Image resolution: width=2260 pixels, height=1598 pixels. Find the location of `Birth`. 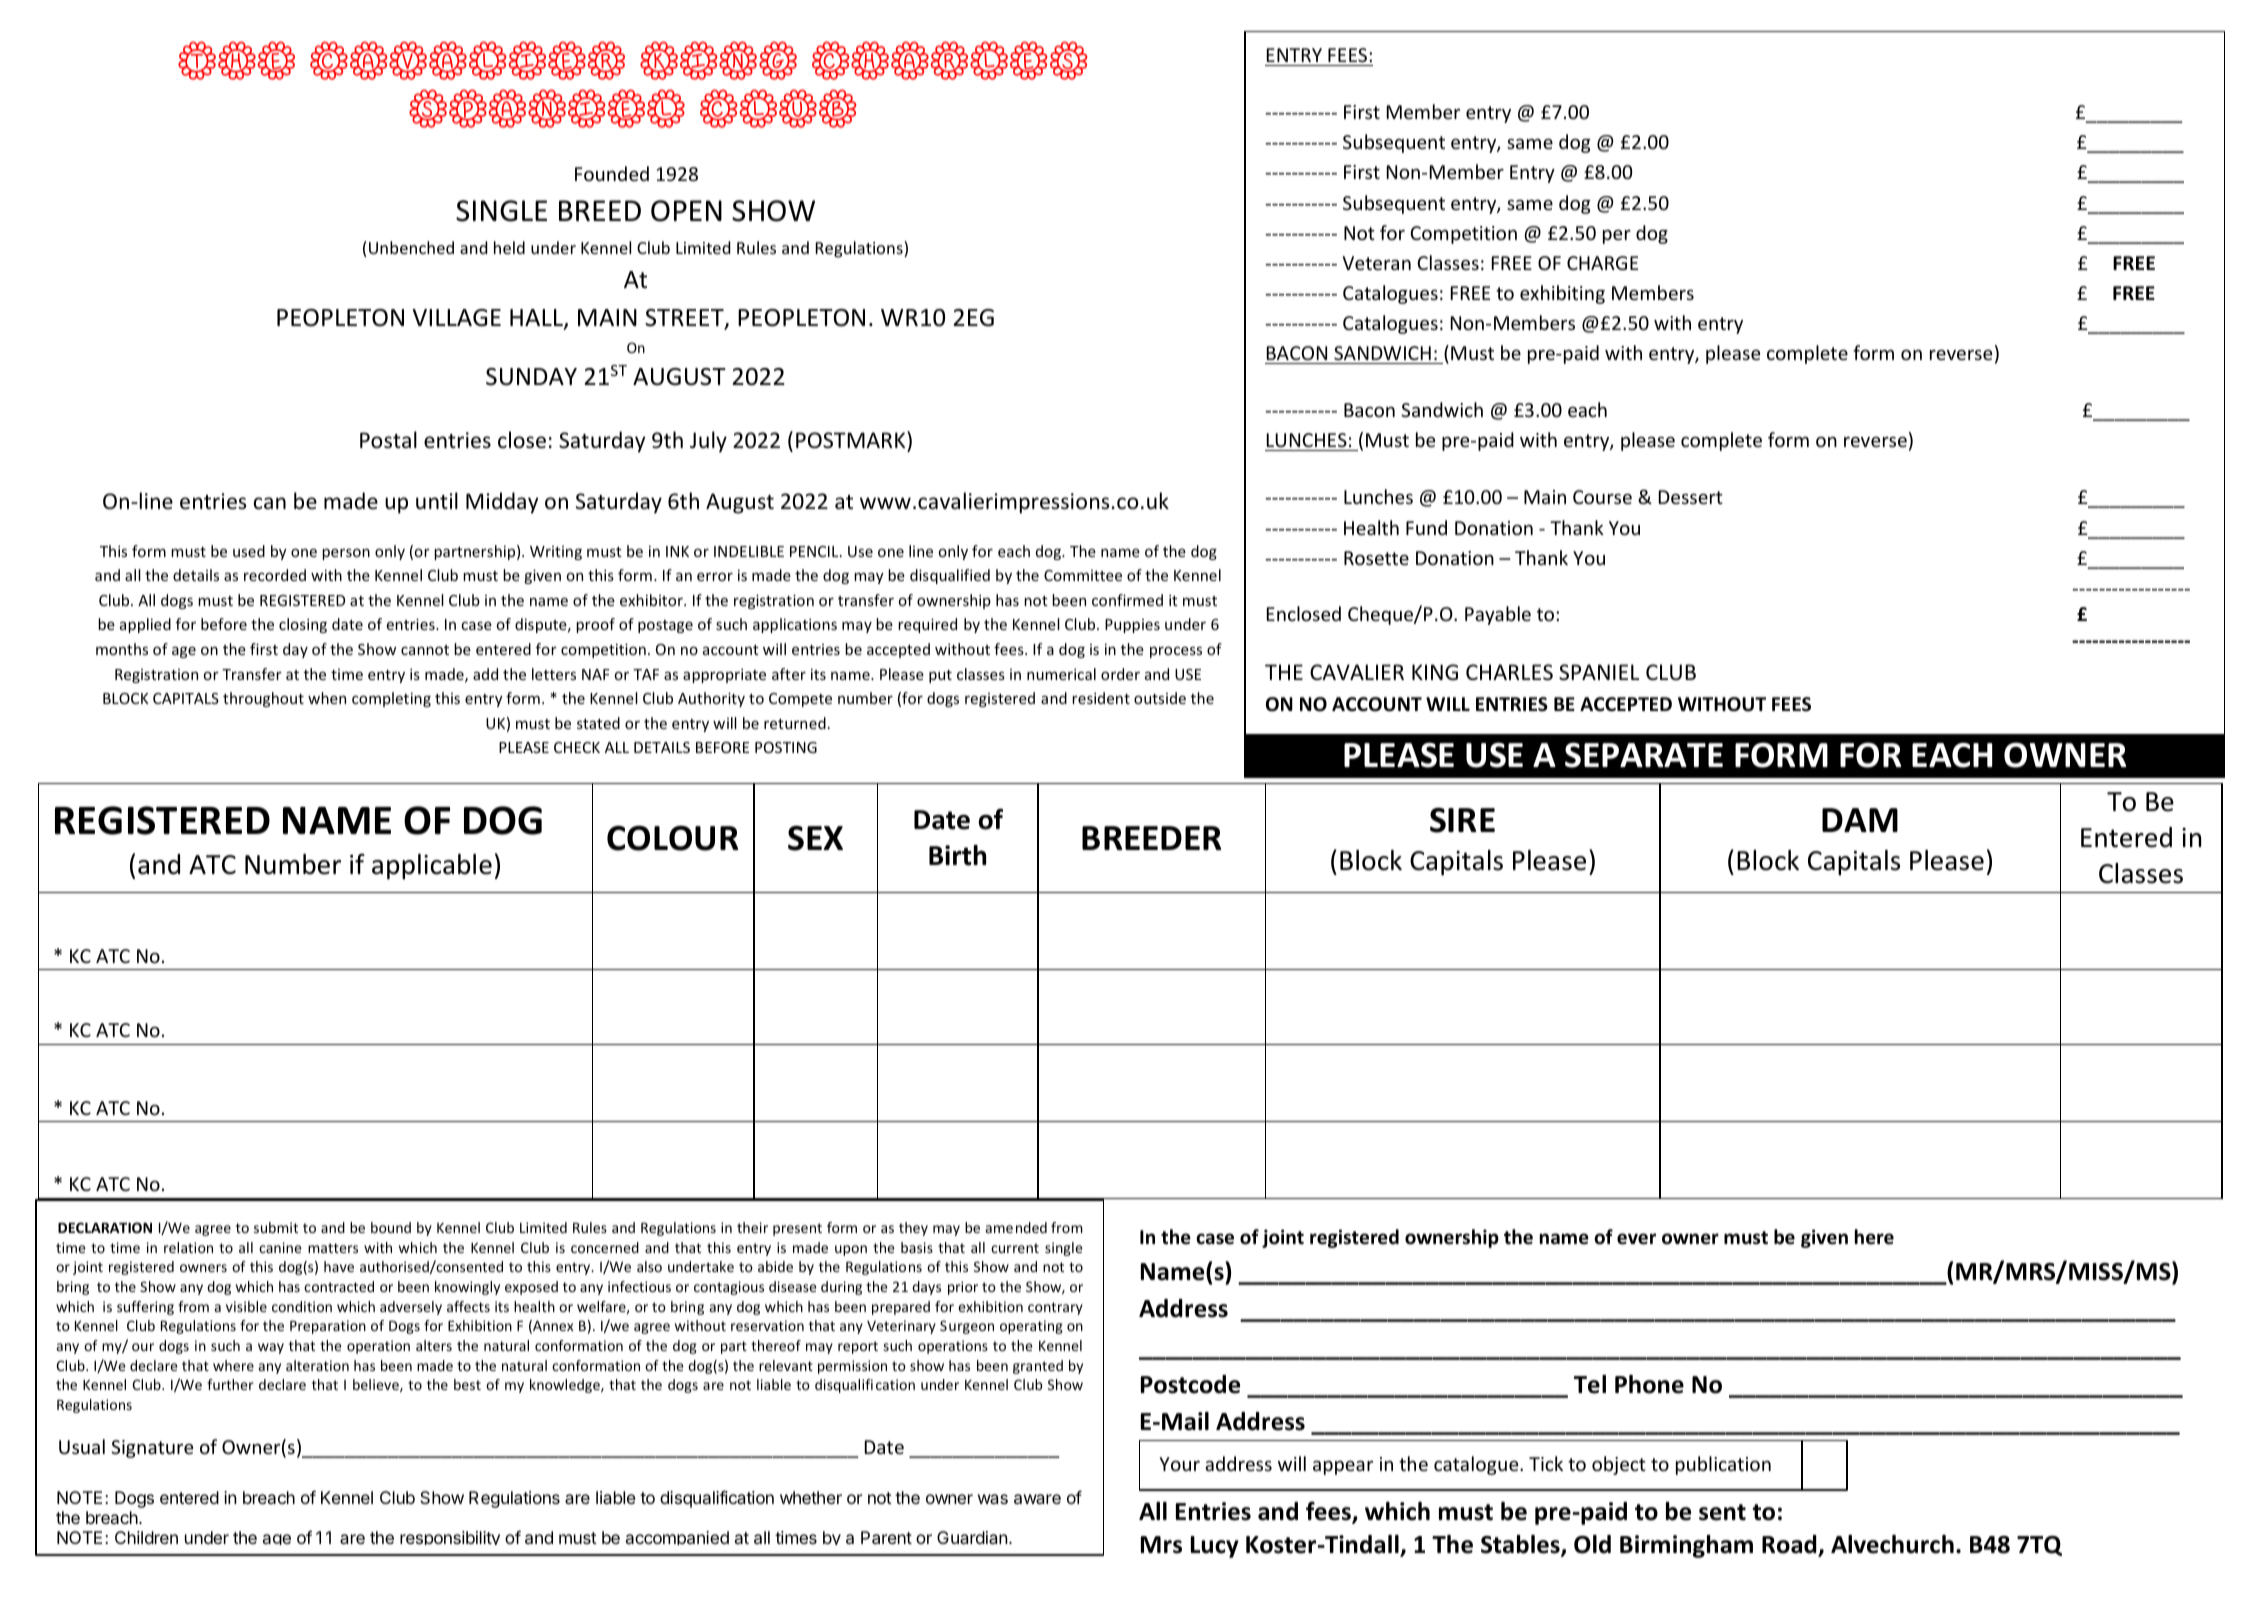

Birth is located at coordinates (957, 855).
